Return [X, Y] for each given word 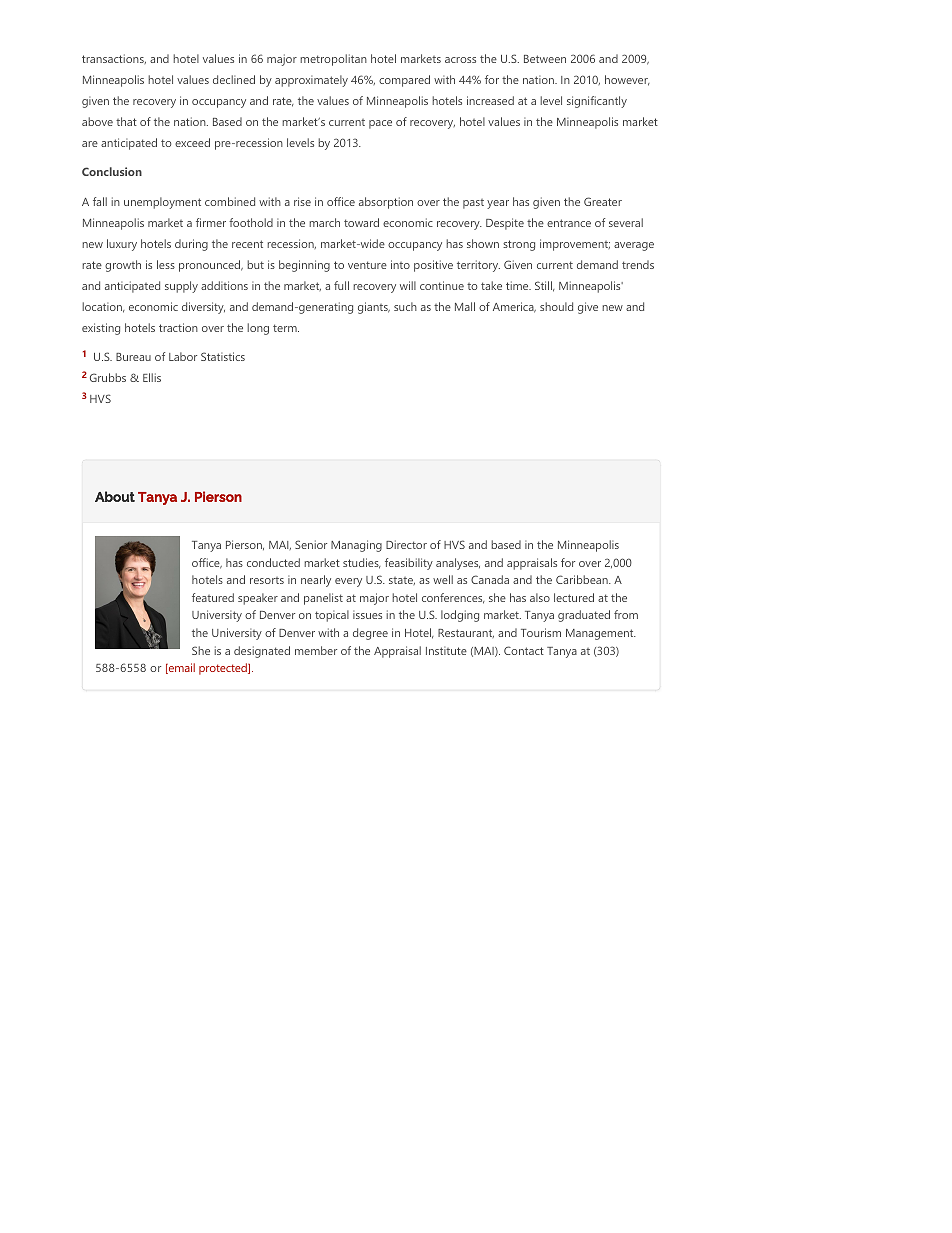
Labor [183, 356]
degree [370, 634]
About [115, 496]
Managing [356, 546]
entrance [569, 223]
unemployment [162, 203]
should [556, 306]
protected [224, 669]
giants [374, 308]
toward [361, 222]
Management [601, 634]
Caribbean [583, 579]
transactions [114, 59]
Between [545, 59]
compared [404, 81]
